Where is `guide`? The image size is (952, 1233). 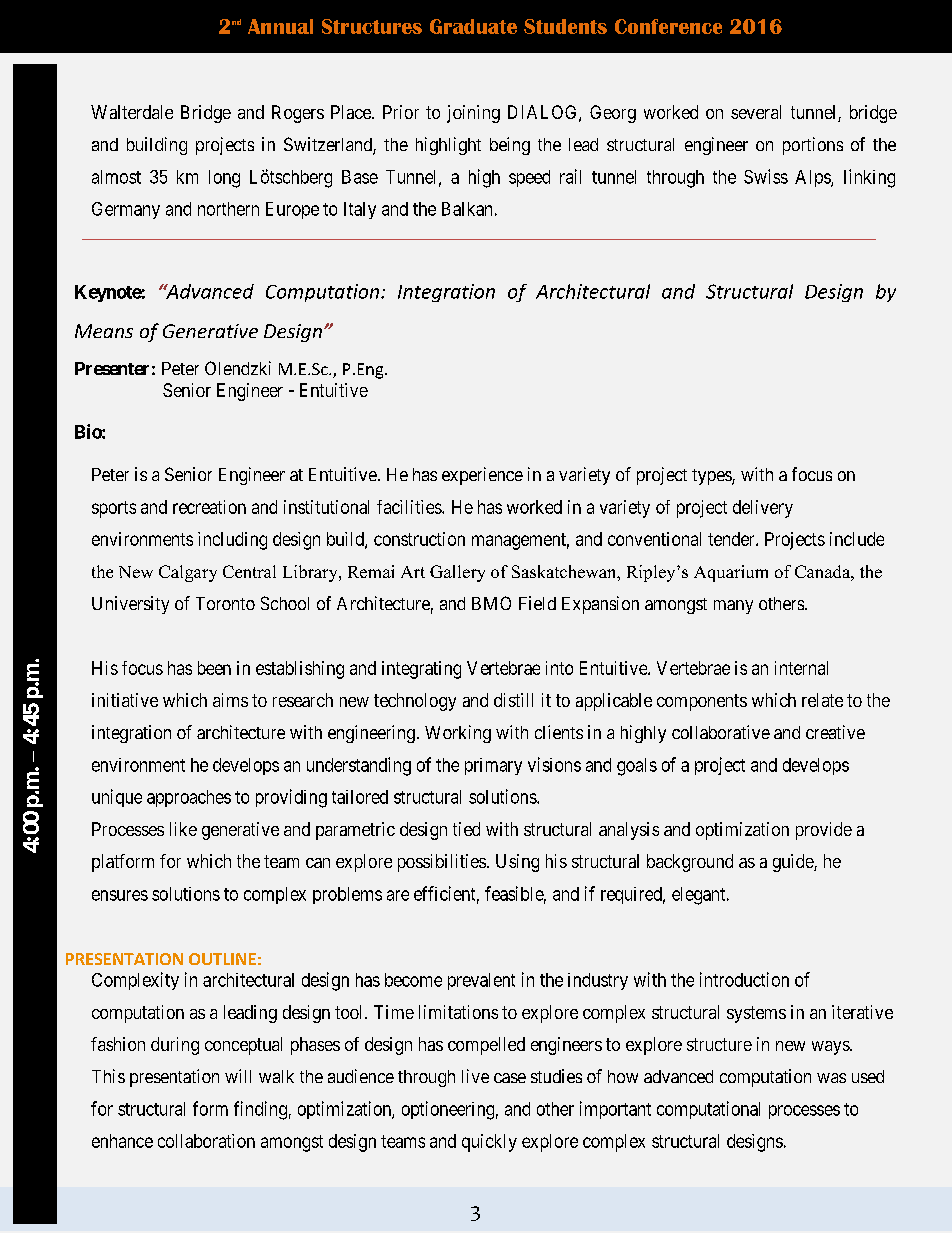
guide is located at coordinates (794, 863).
